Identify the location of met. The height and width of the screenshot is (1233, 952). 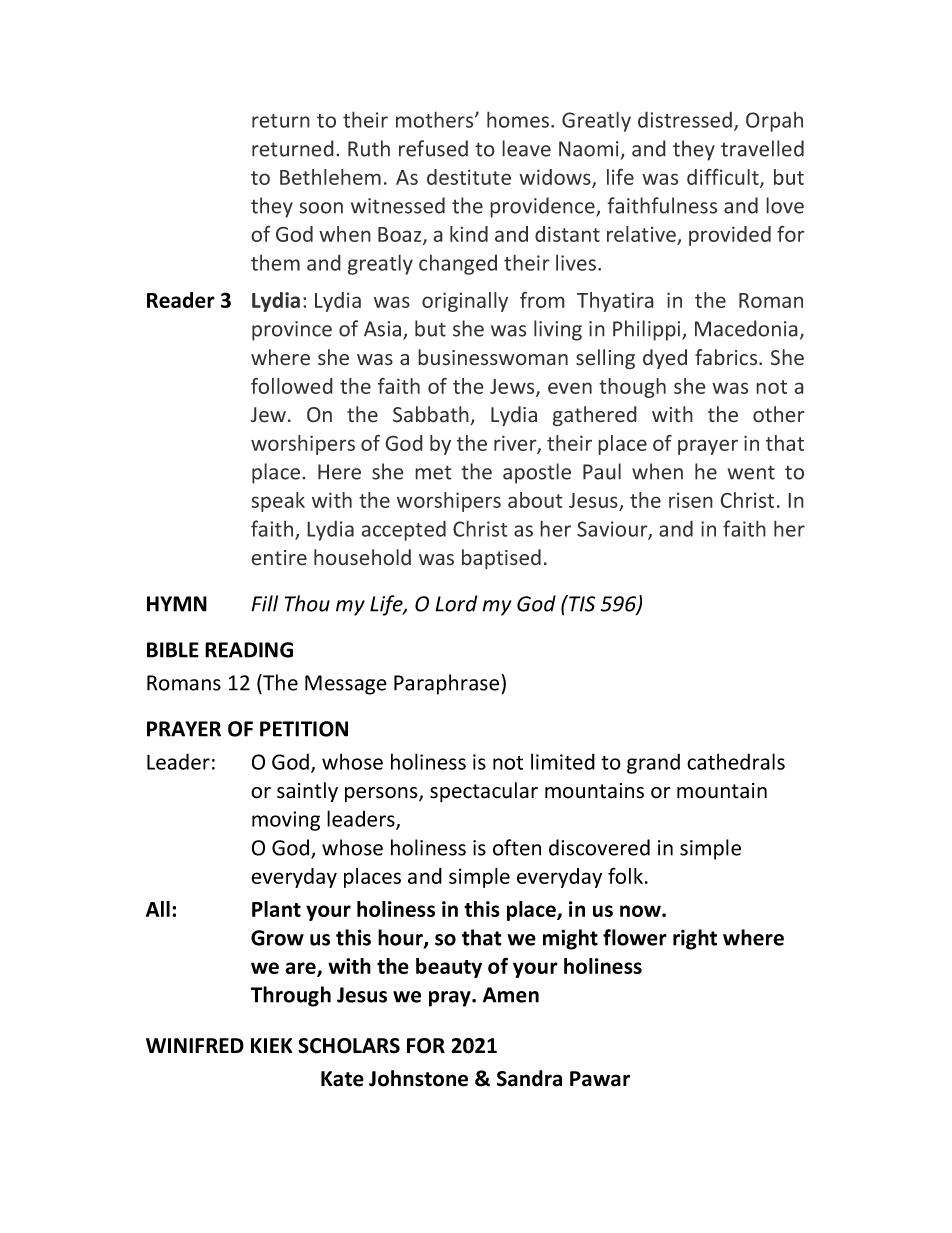
(433, 472).
